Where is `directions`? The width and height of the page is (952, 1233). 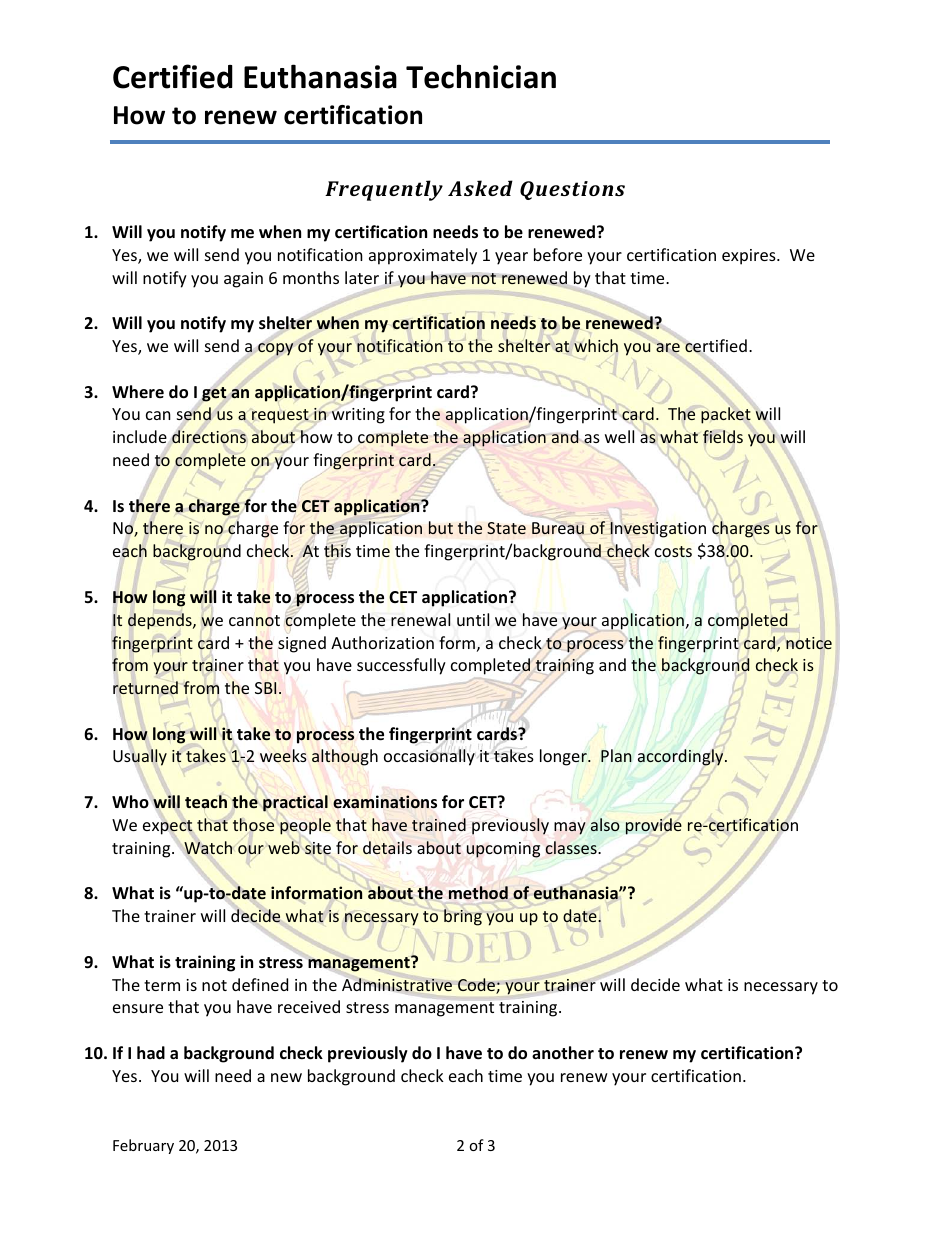
directions is located at coordinates (209, 437).
